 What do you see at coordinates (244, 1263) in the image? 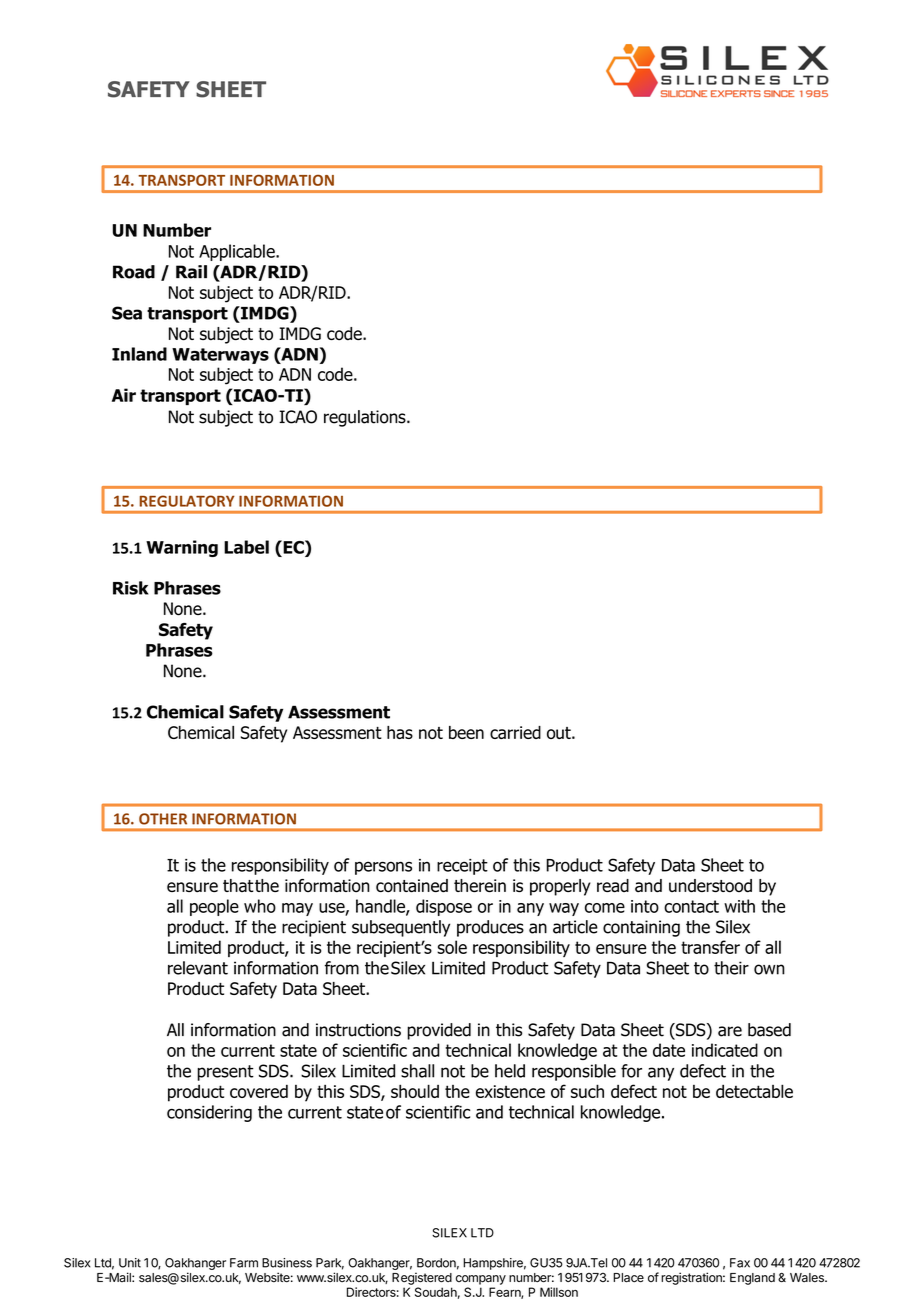
I see `Farm` at bounding box center [244, 1263].
